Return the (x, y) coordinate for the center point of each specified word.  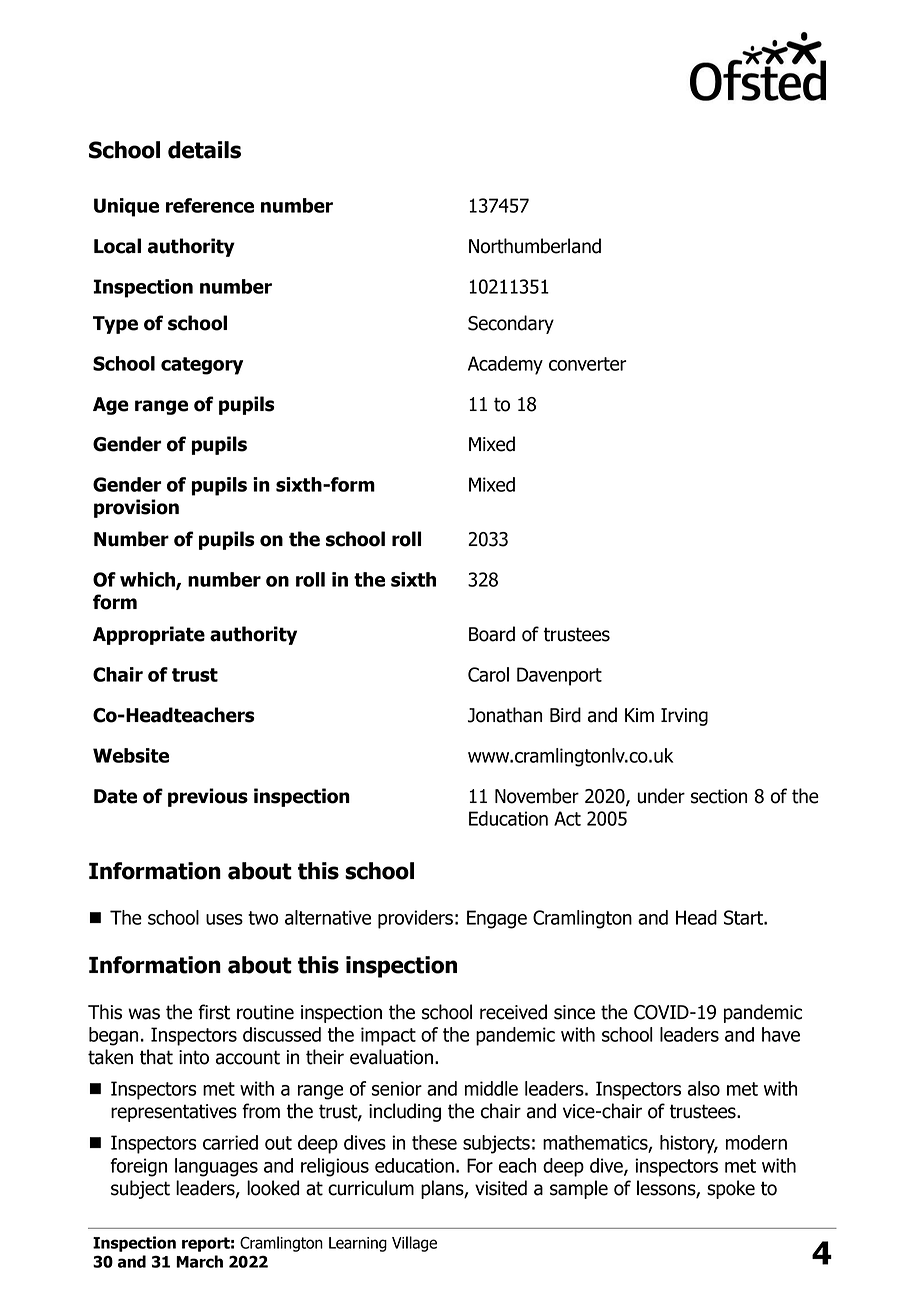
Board (492, 634)
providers (415, 919)
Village (414, 1244)
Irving (684, 717)
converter (588, 364)
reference (210, 205)
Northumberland (535, 246)
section (719, 796)
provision (136, 508)
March (199, 1261)
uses (224, 919)
